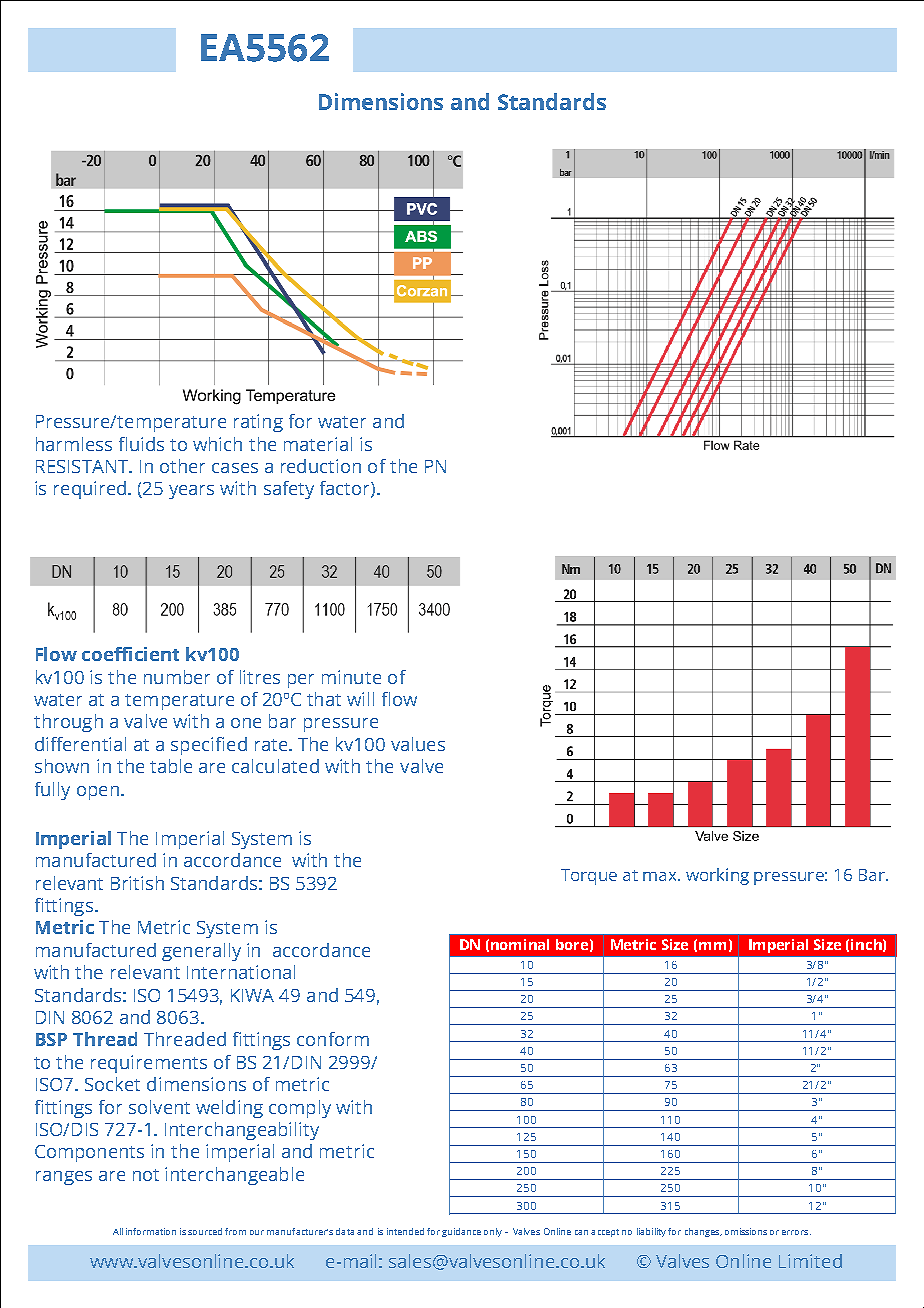  What do you see at coordinates (151, 1231) in the document?
I see `information` at bounding box center [151, 1231].
